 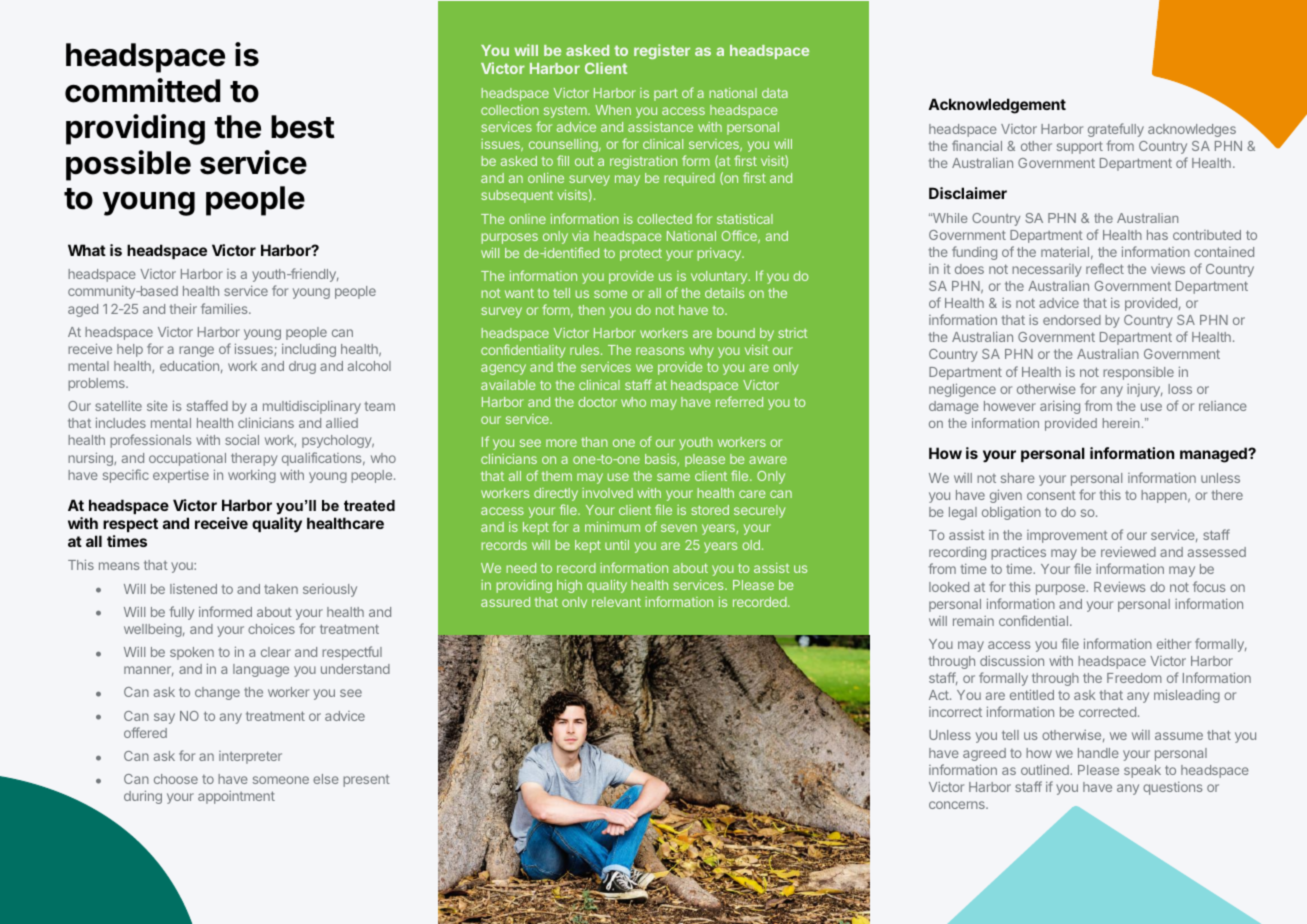 What do you see at coordinates (997, 106) in the screenshot?
I see `Acknowledgement` at bounding box center [997, 106].
